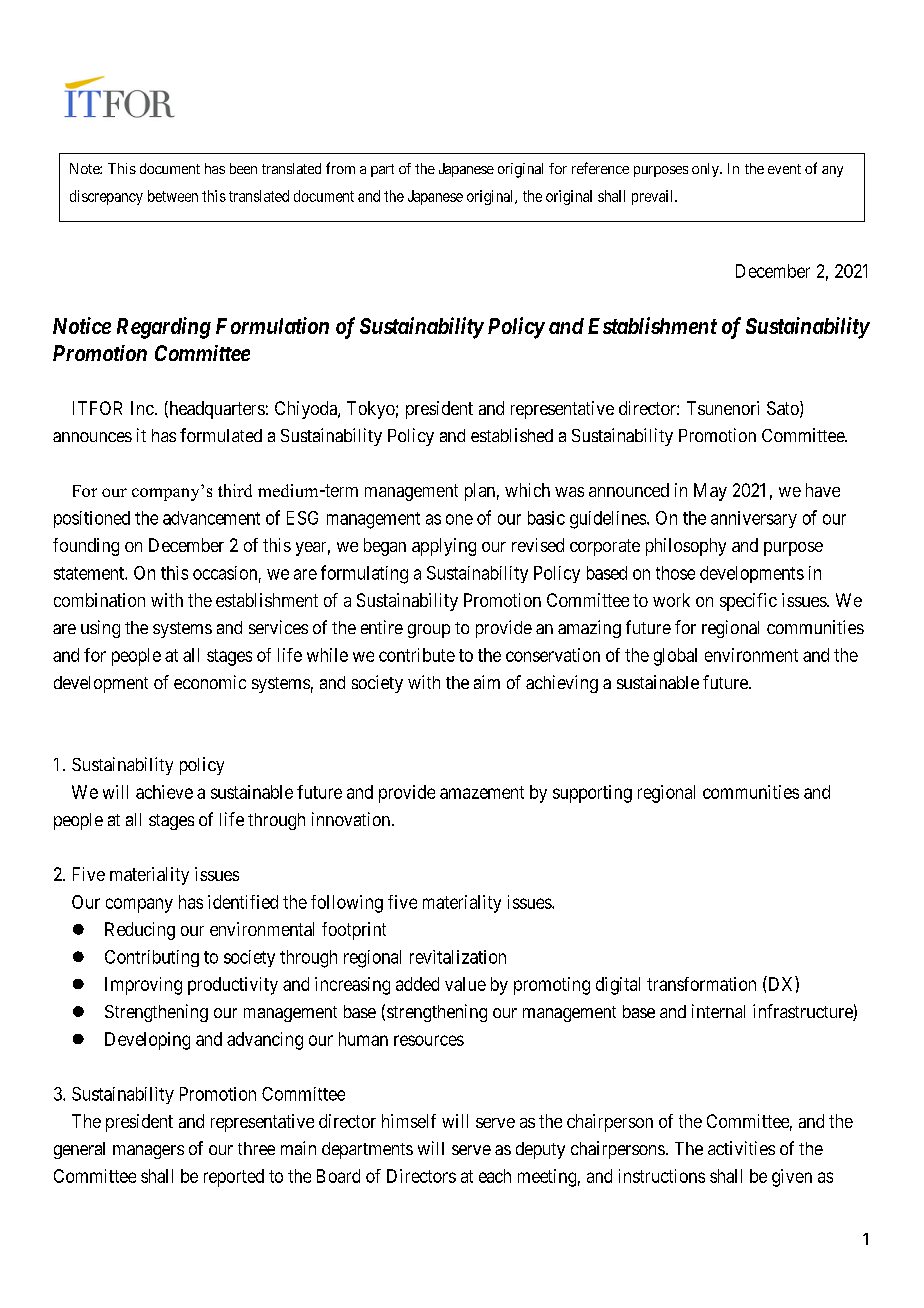 Image resolution: width=924 pixels, height=1308 pixels. What do you see at coordinates (482, 792) in the screenshot?
I see `amazement` at bounding box center [482, 792].
